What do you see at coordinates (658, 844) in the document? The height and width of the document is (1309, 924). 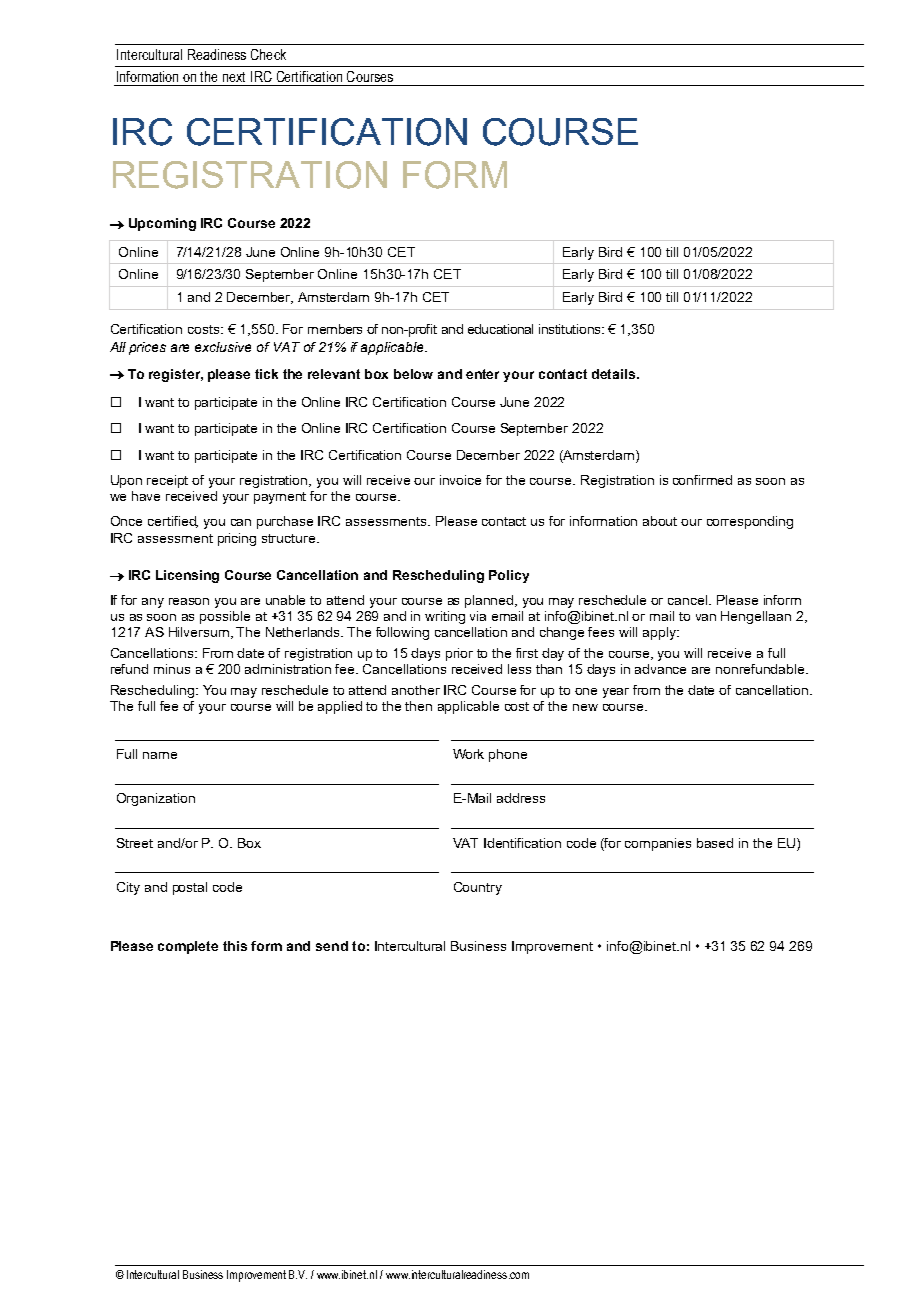 I see `companies` at bounding box center [658, 844].
